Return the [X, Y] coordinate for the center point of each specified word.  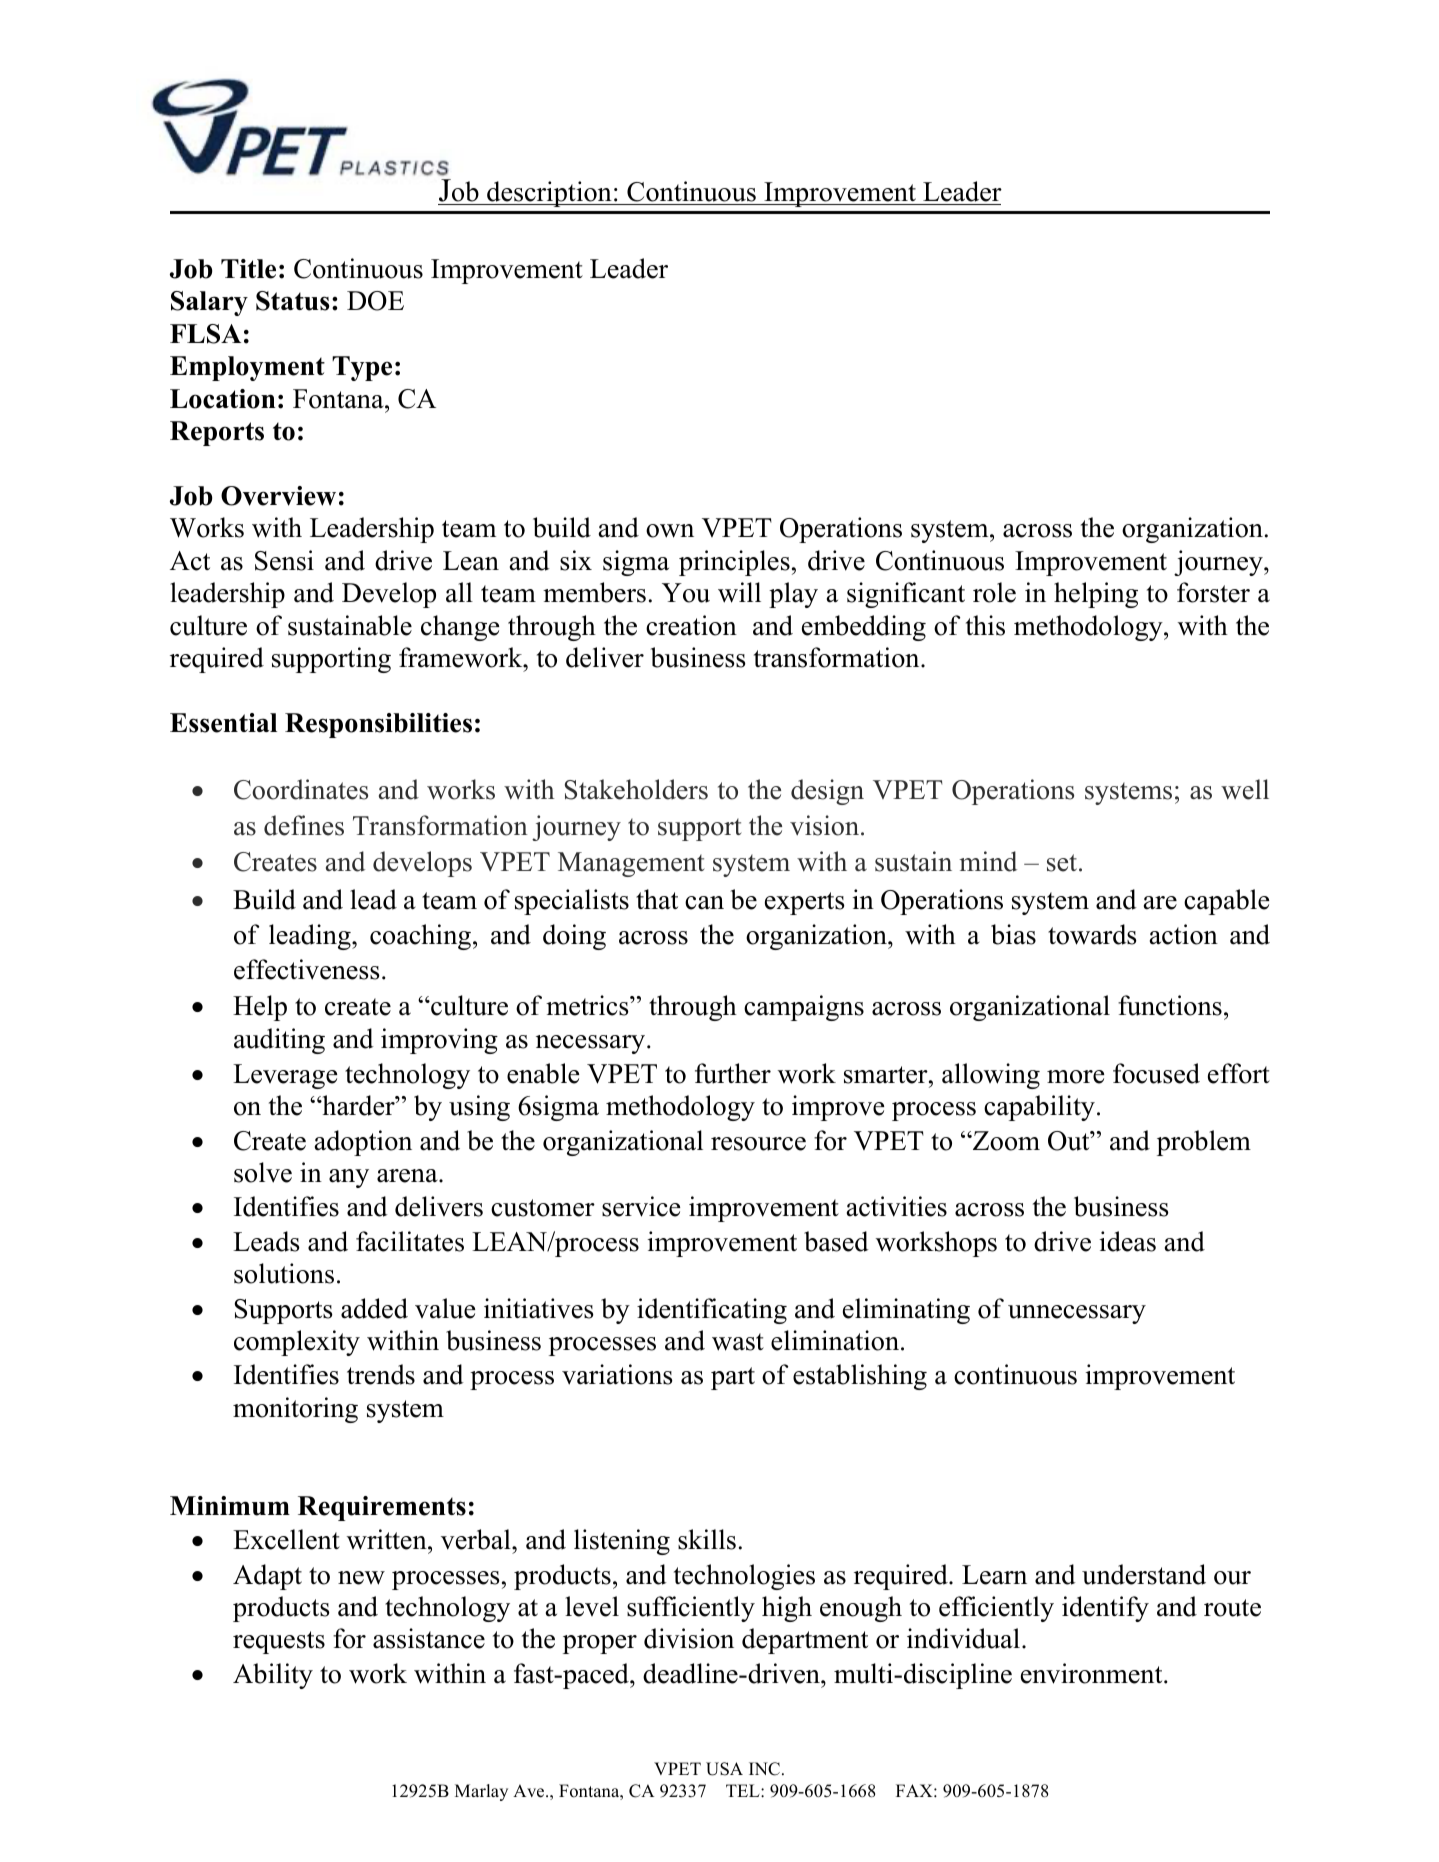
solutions [284, 1273]
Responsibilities [378, 725]
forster [1213, 592]
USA [724, 1769]
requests [279, 1642]
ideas [1128, 1241]
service [641, 1206]
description [549, 194]
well [1245, 789]
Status [292, 301]
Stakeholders [636, 789]
